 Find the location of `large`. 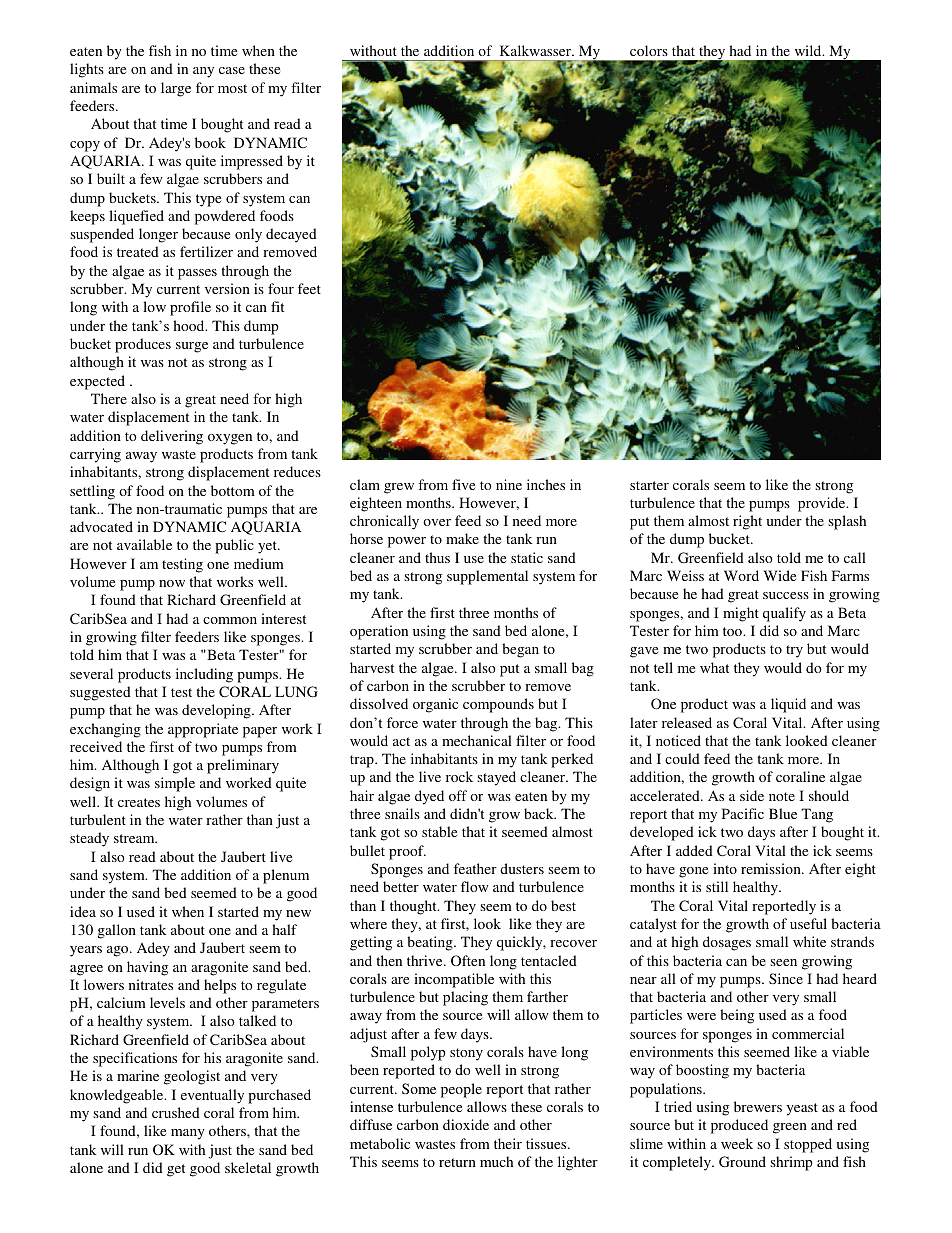

large is located at coordinates (176, 89).
